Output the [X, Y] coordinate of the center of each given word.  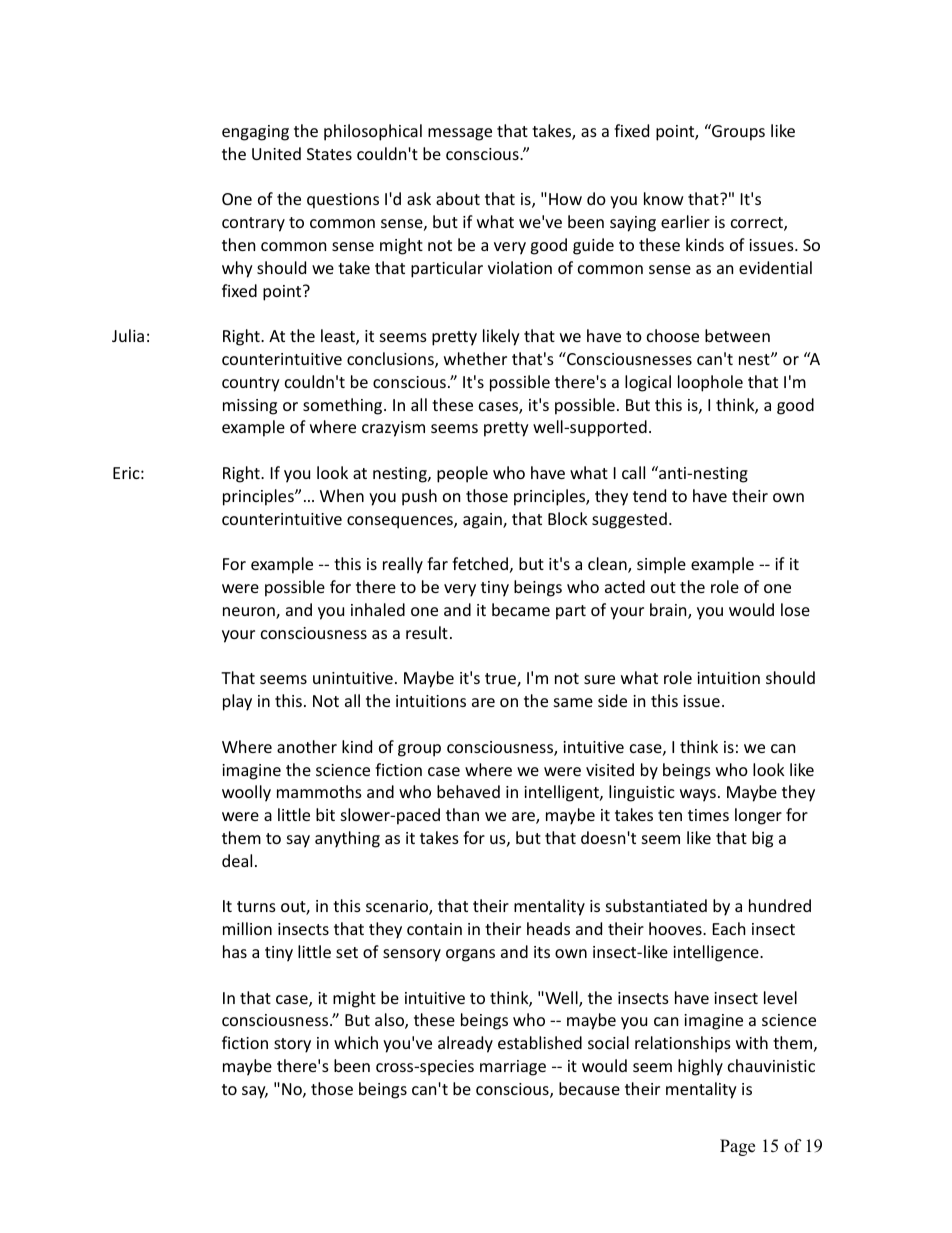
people [462, 474]
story [292, 1045]
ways [698, 795]
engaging [255, 133]
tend [649, 495]
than [462, 814]
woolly [246, 793]
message [460, 134]
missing [250, 407]
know [664, 198]
